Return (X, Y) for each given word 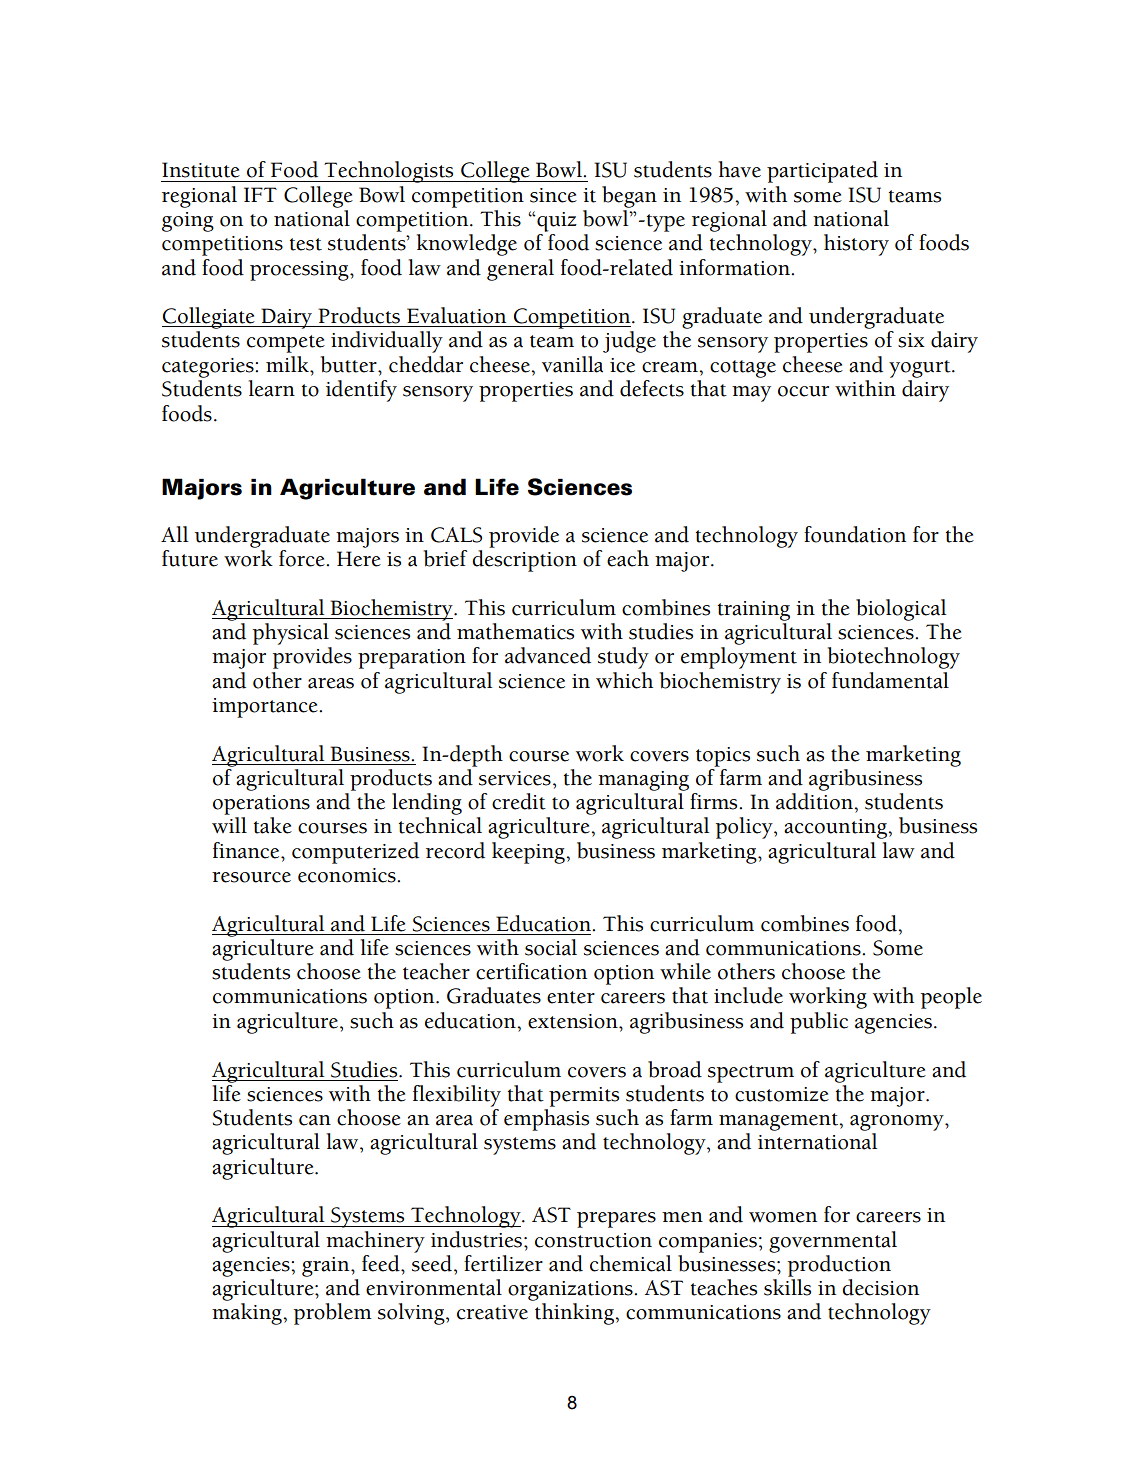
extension (574, 1021)
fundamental (890, 680)
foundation (855, 534)
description (524, 561)
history (856, 245)
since (553, 195)
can (315, 1120)
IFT (260, 194)
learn (272, 388)
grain (327, 1267)
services (515, 778)
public (819, 1023)
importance (266, 708)
